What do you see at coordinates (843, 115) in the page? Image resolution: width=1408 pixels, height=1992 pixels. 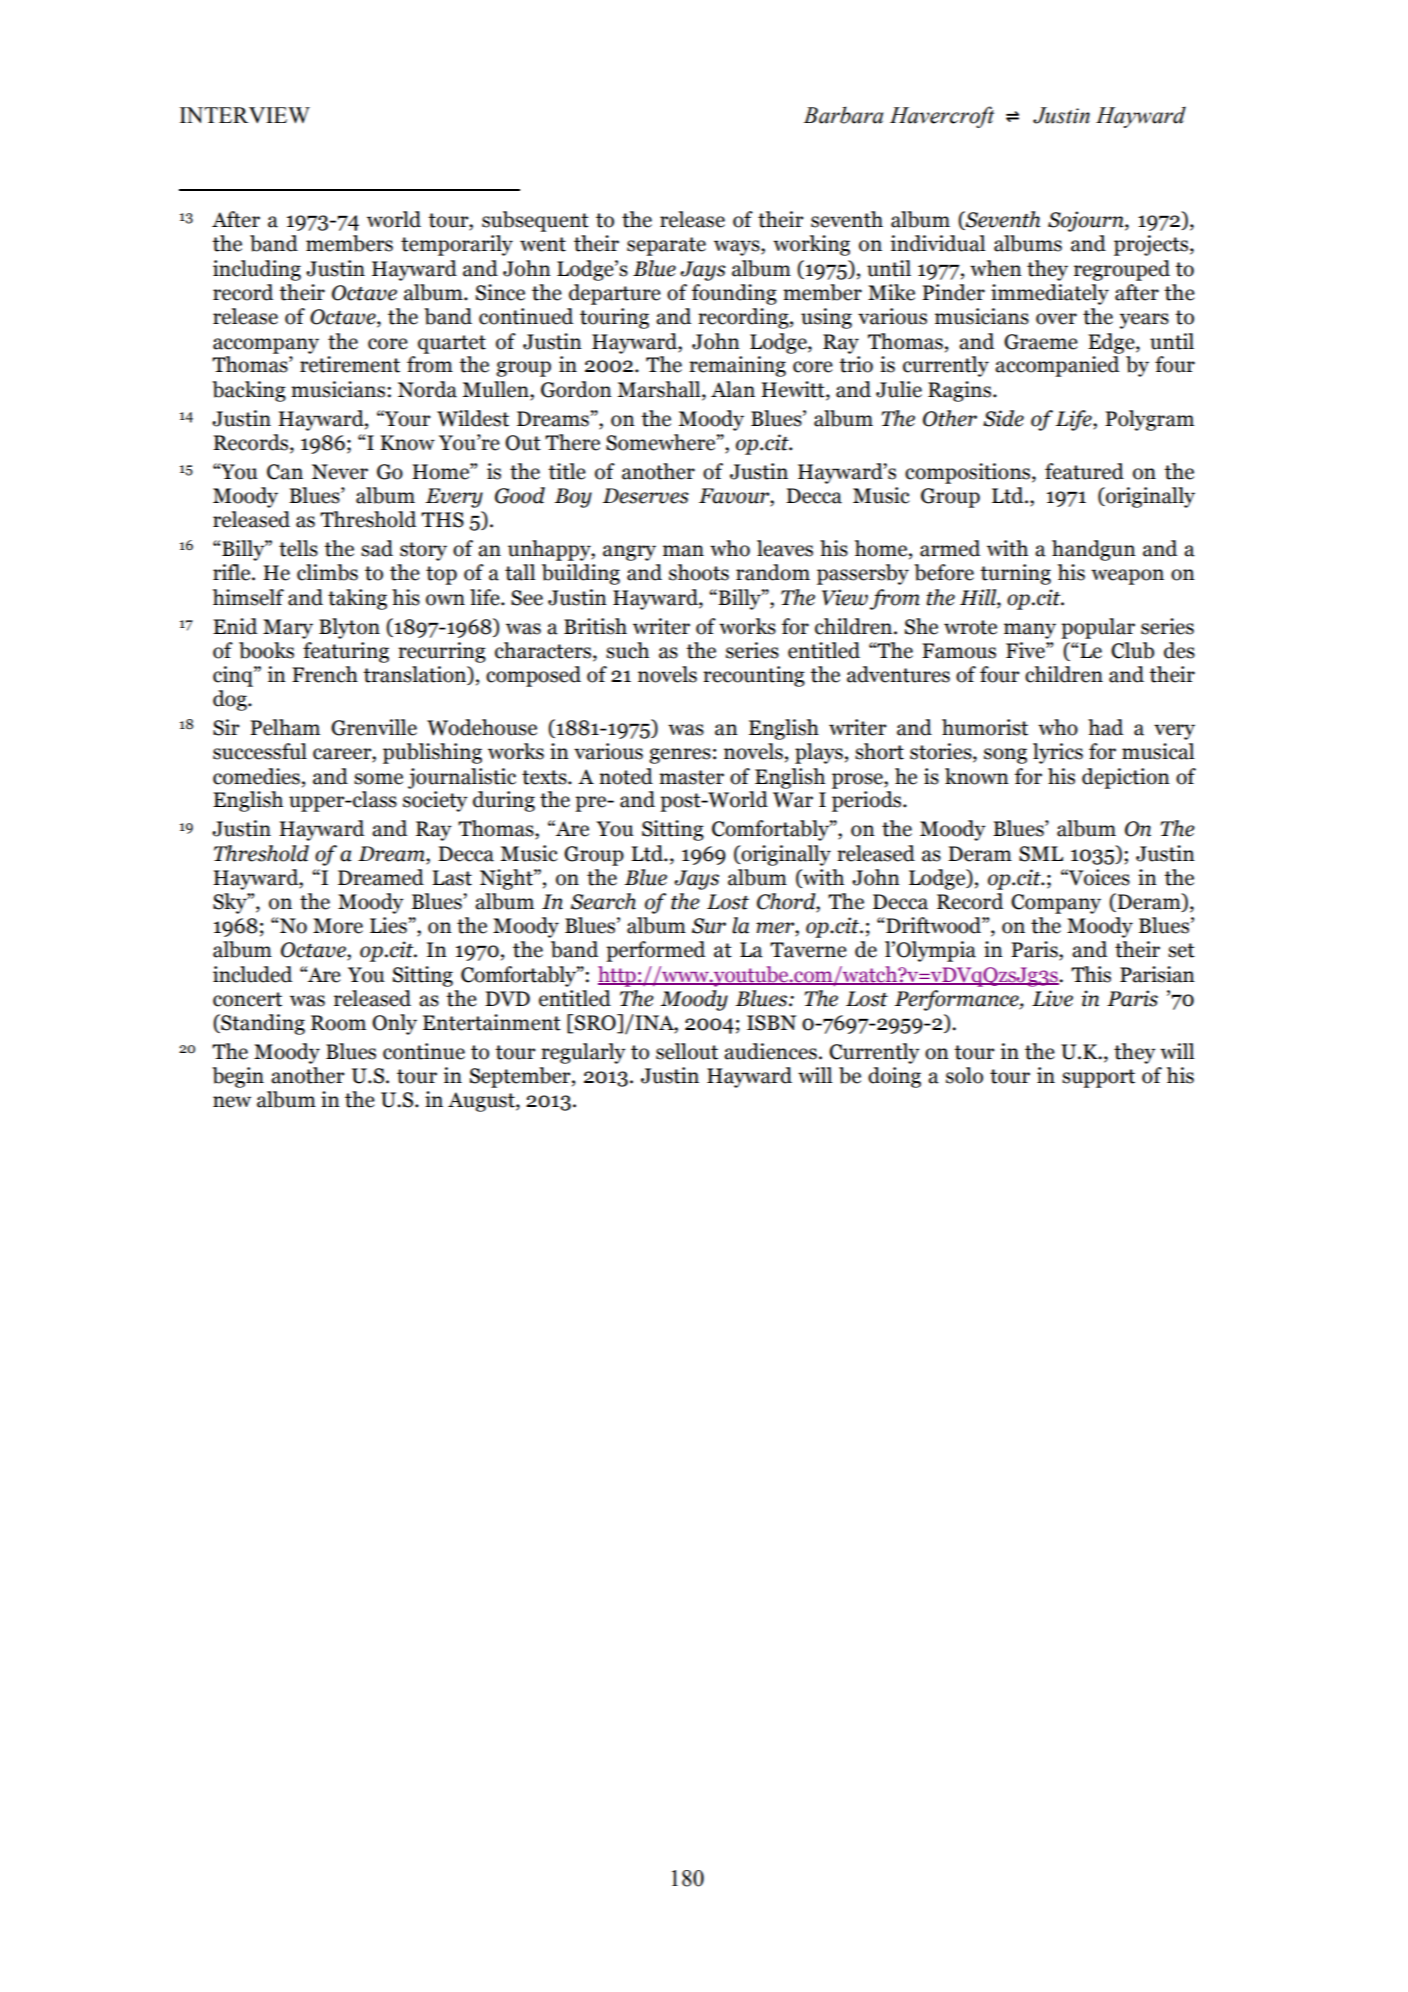 I see `Barbara` at bounding box center [843, 115].
